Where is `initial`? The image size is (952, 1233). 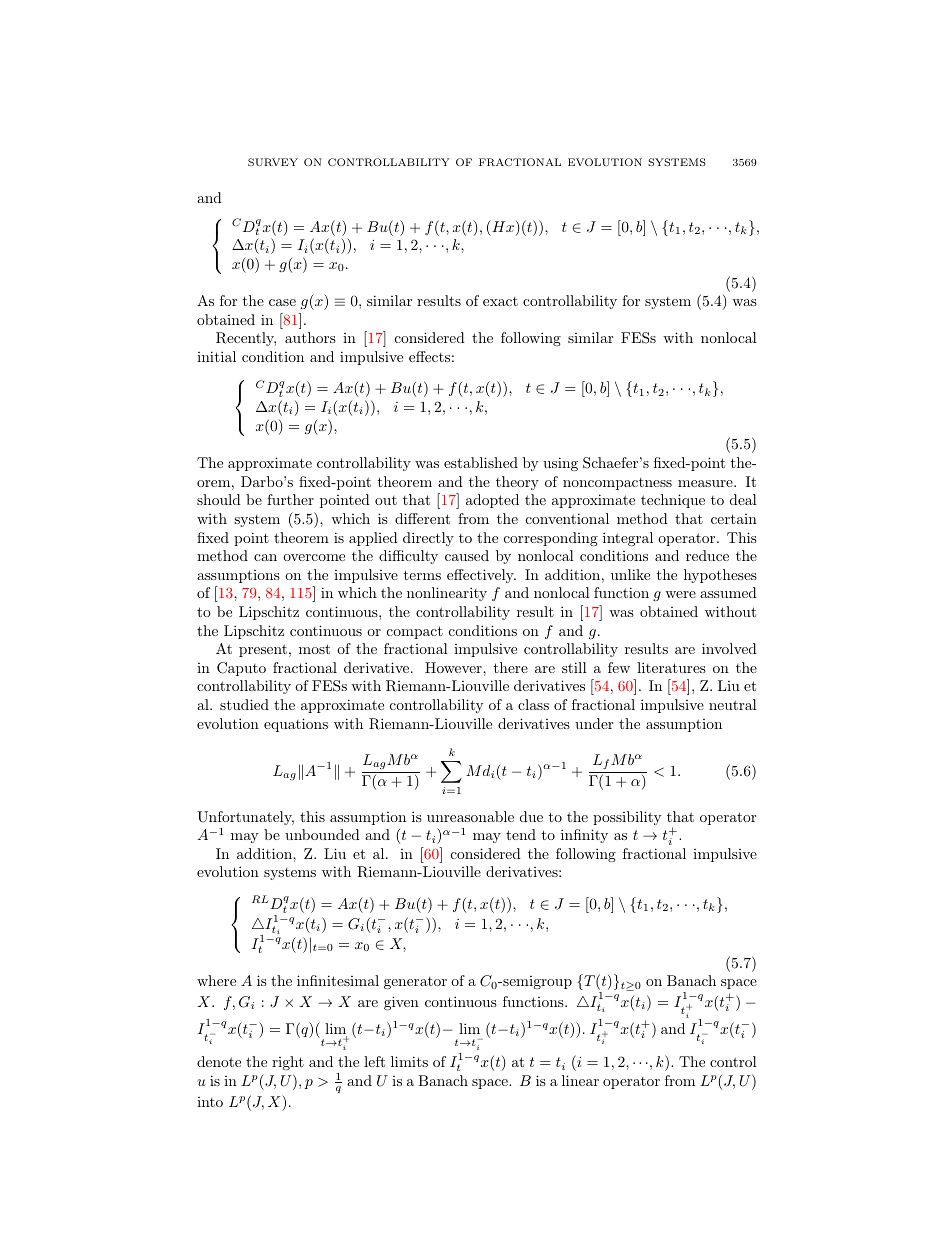
initial is located at coordinates (216, 356).
